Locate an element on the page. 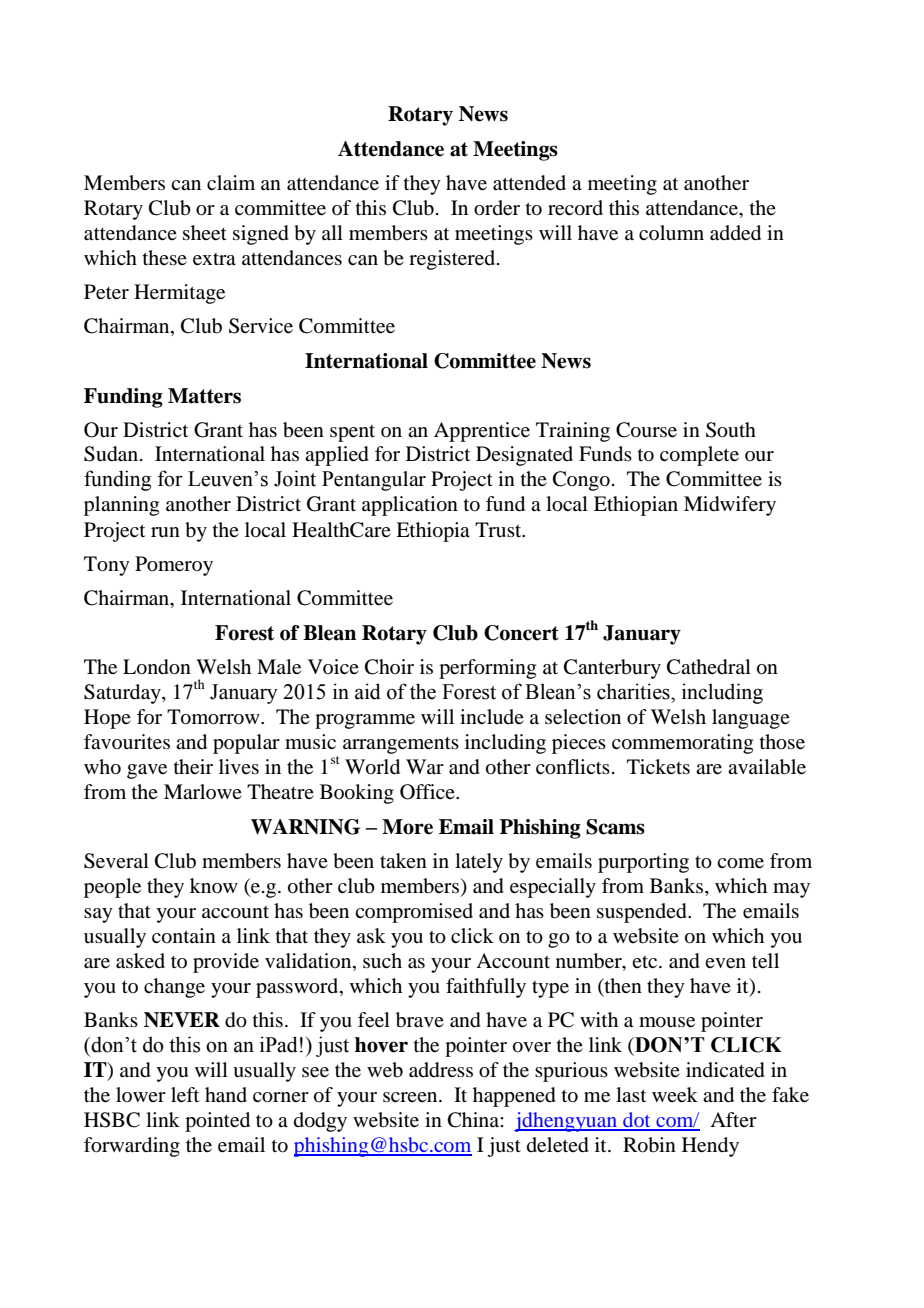 This page has height=1308, width=924. Office is located at coordinates (428, 792).
